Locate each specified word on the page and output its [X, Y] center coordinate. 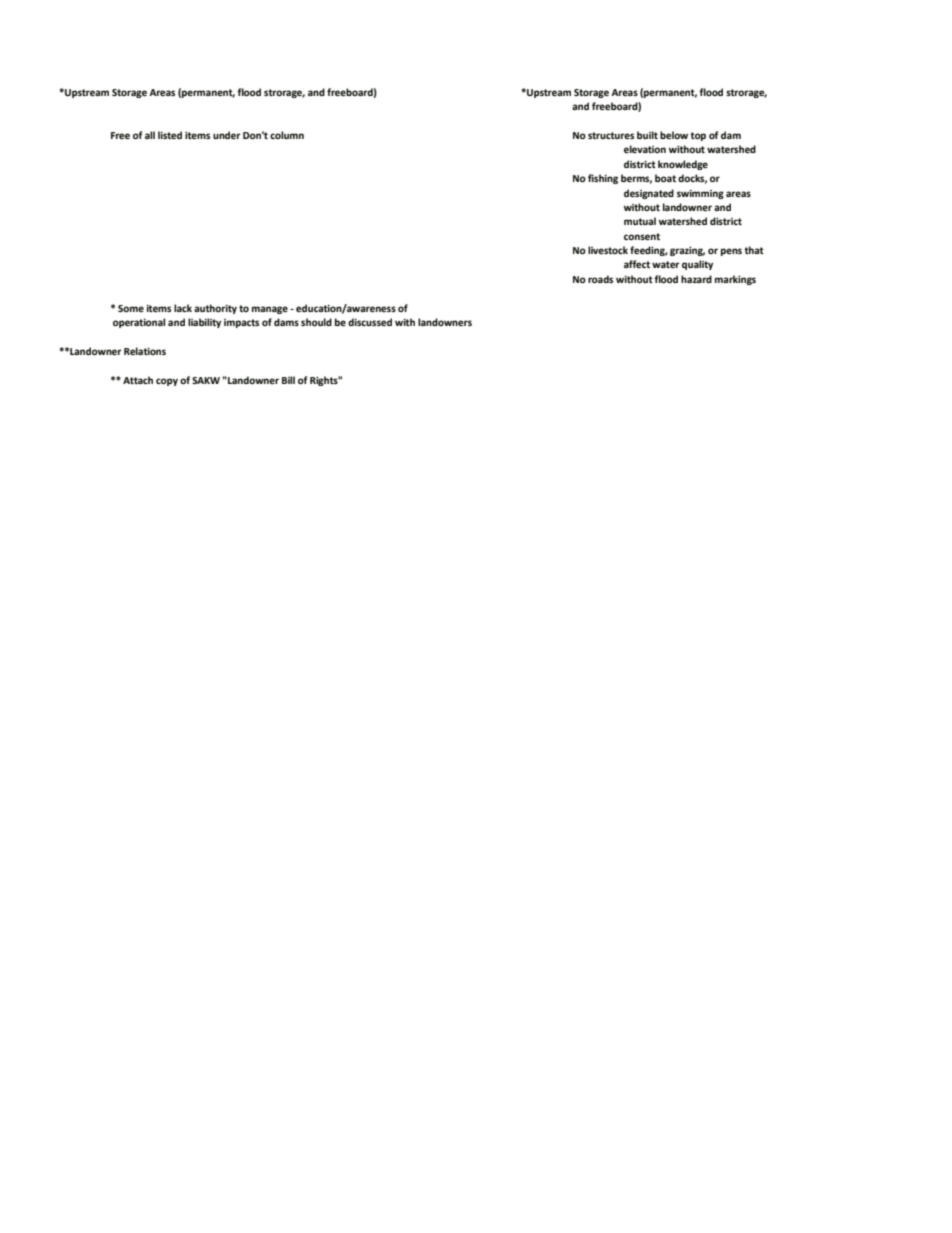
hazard [696, 279]
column [287, 135]
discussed [370, 322]
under [226, 135]
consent [642, 236]
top [698, 136]
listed [170, 135]
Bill [288, 380]
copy [167, 382]
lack [183, 308]
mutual [640, 221]
